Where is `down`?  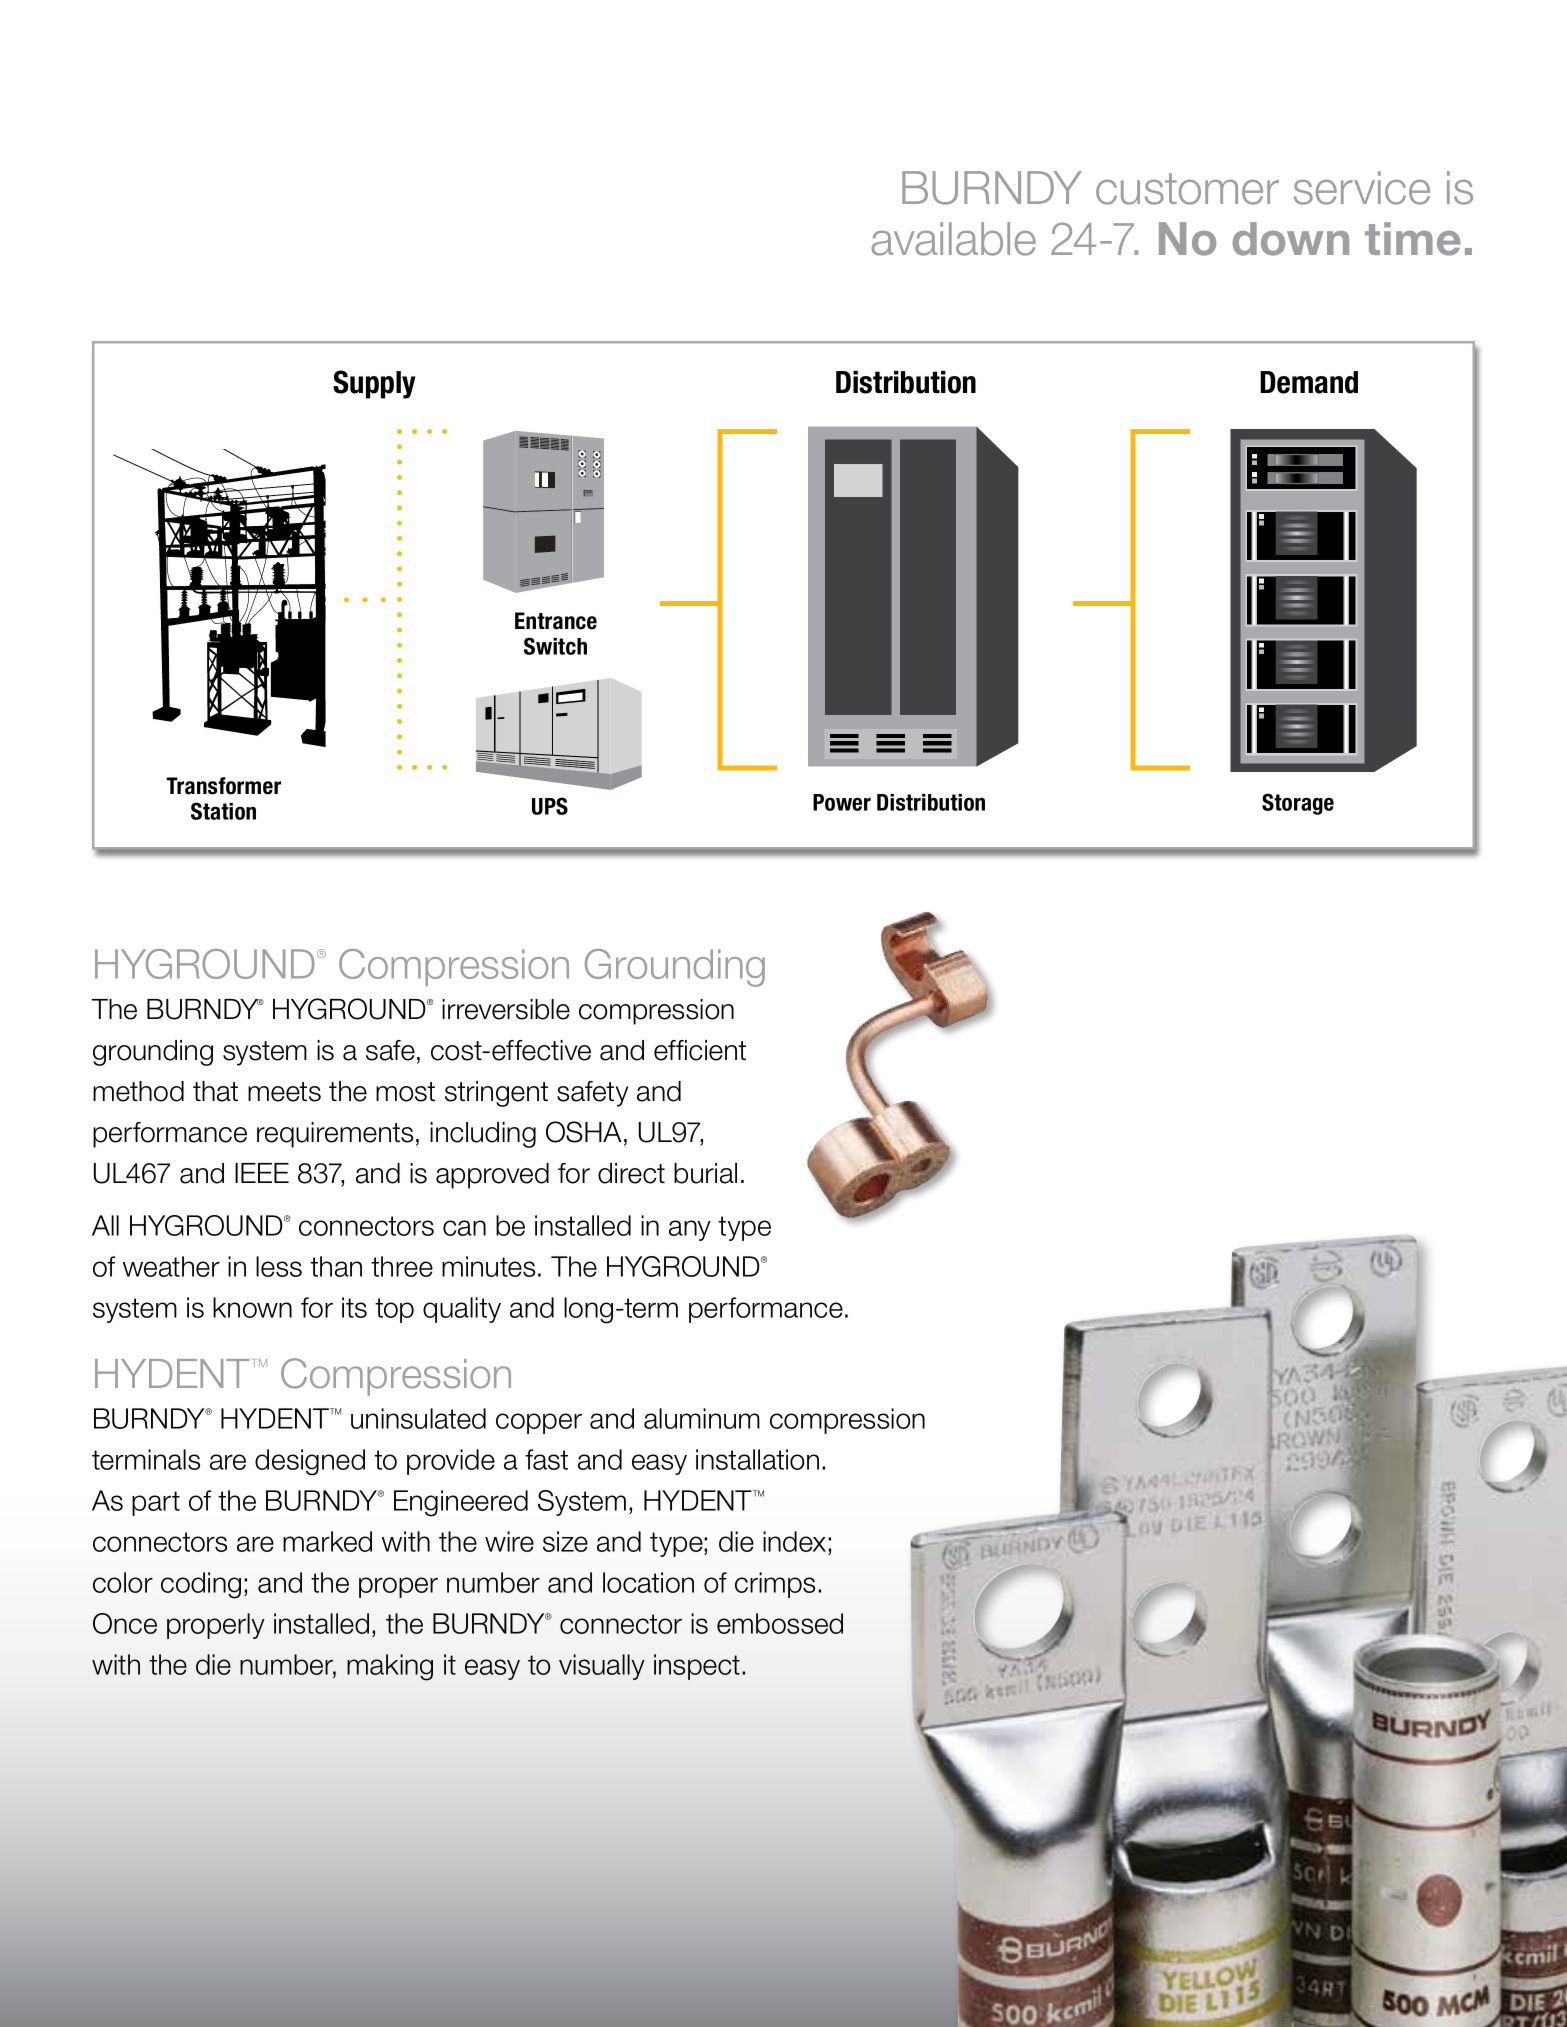 down is located at coordinates (1291, 239).
